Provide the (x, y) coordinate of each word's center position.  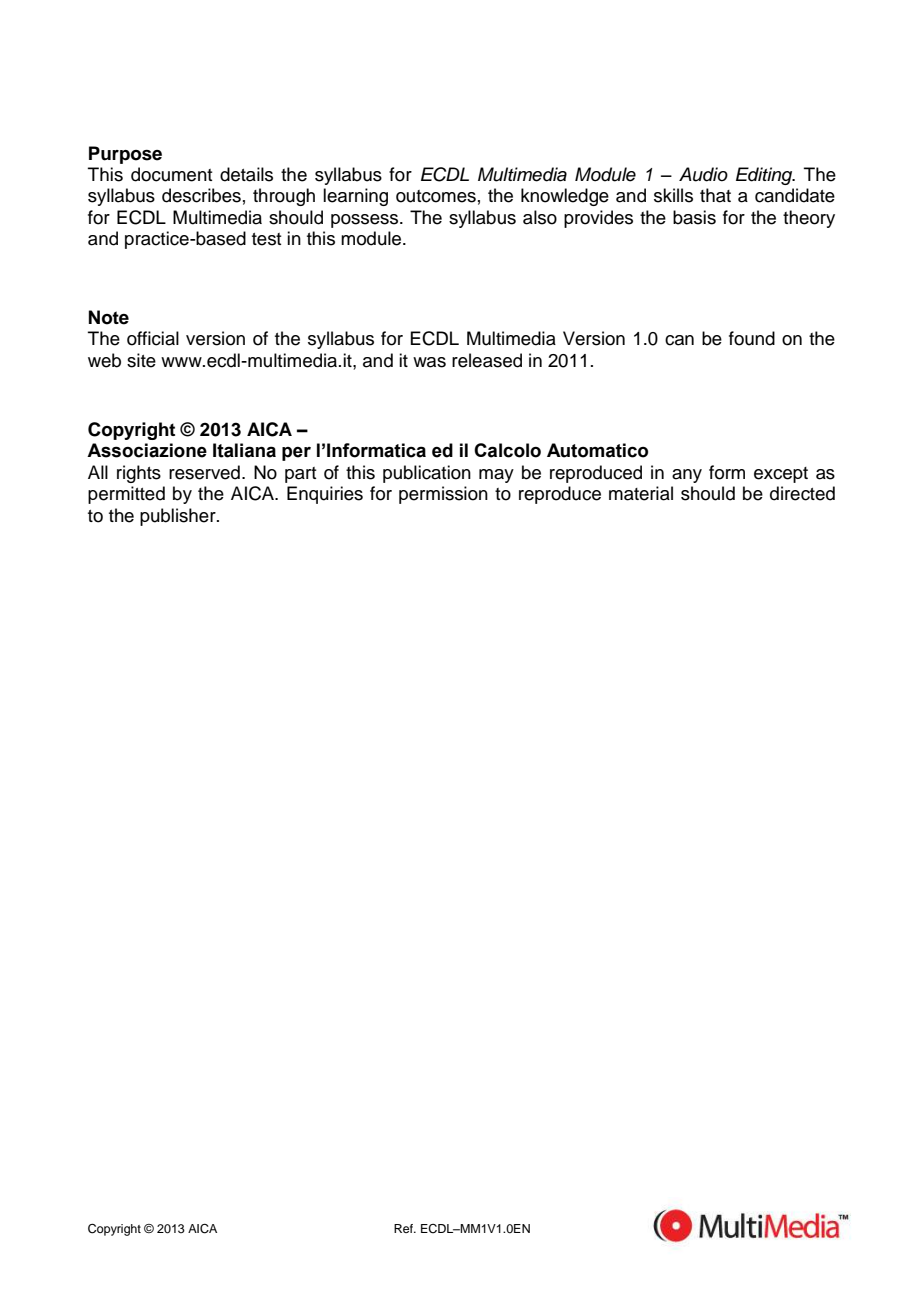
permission (443, 495)
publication (427, 474)
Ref (404, 1228)
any (687, 476)
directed (802, 493)
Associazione (147, 450)
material (641, 493)
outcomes (436, 196)
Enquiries (325, 495)
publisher (179, 517)
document (172, 174)
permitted (126, 495)
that (715, 195)
